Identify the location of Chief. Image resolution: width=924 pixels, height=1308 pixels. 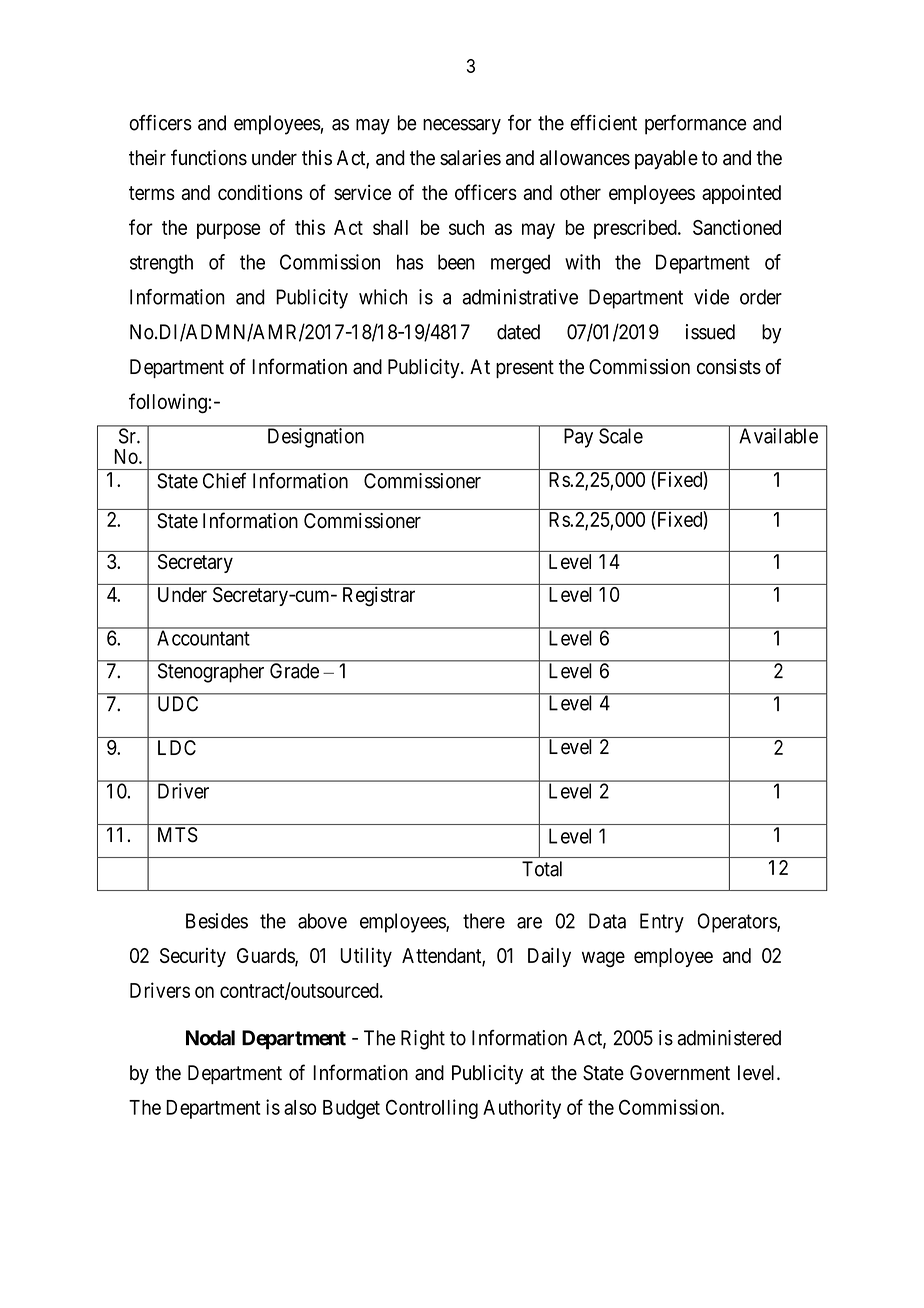
(224, 481).
